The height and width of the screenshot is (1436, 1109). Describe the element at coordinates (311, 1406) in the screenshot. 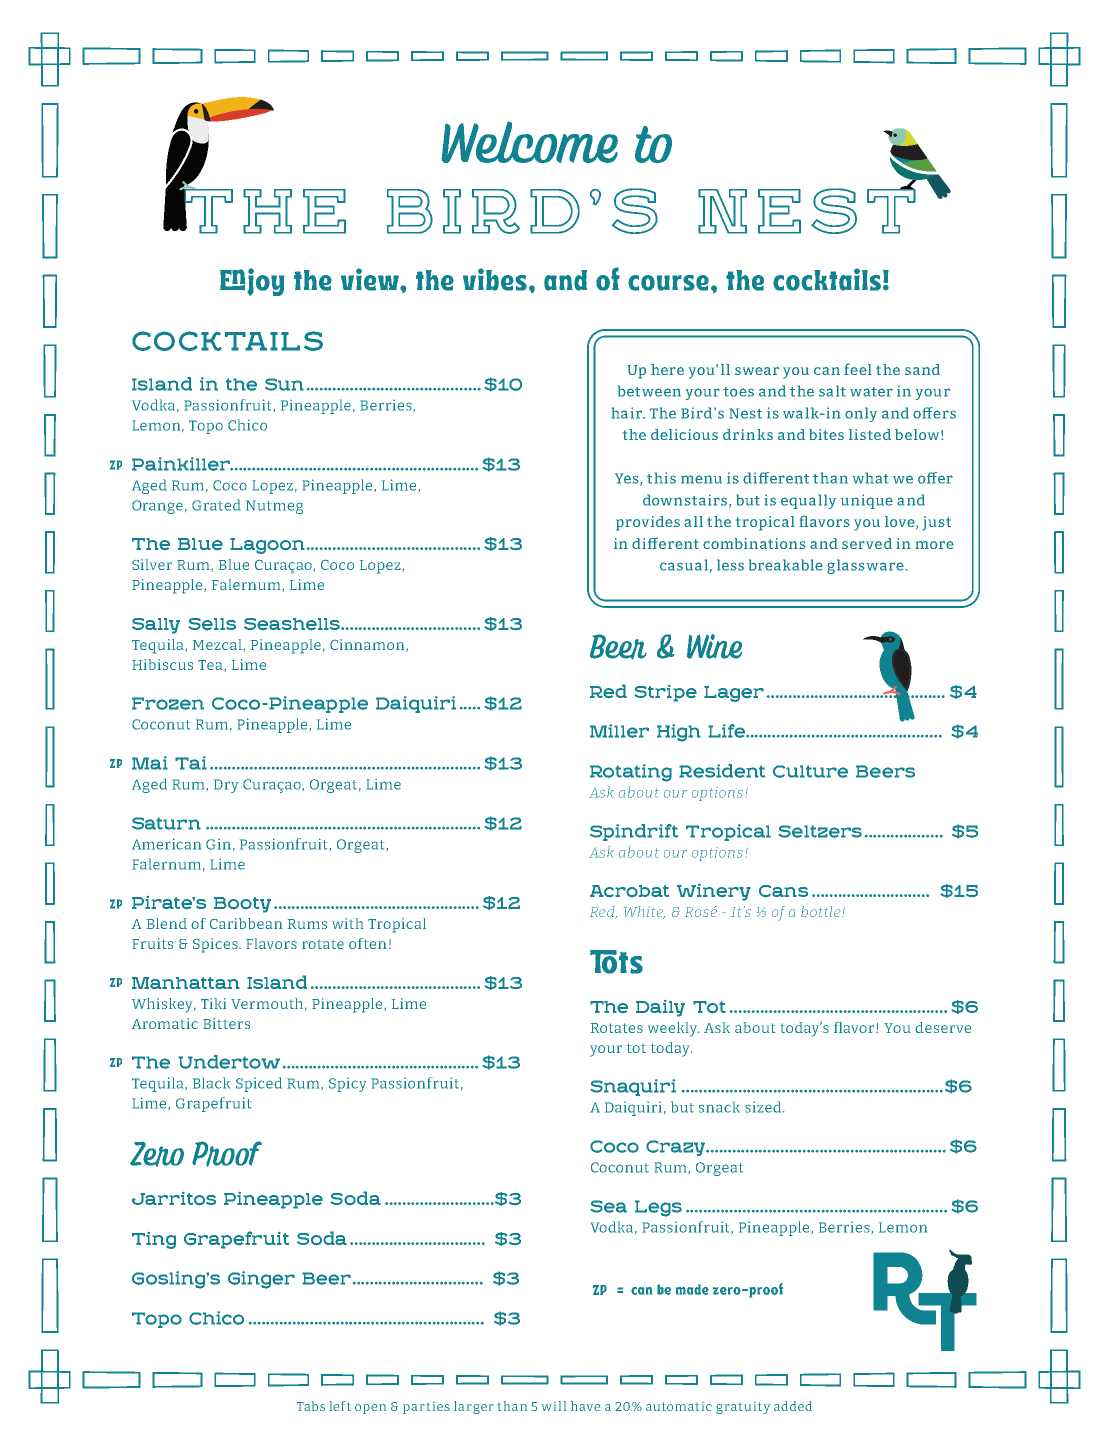

I see `Tabs` at that location.
